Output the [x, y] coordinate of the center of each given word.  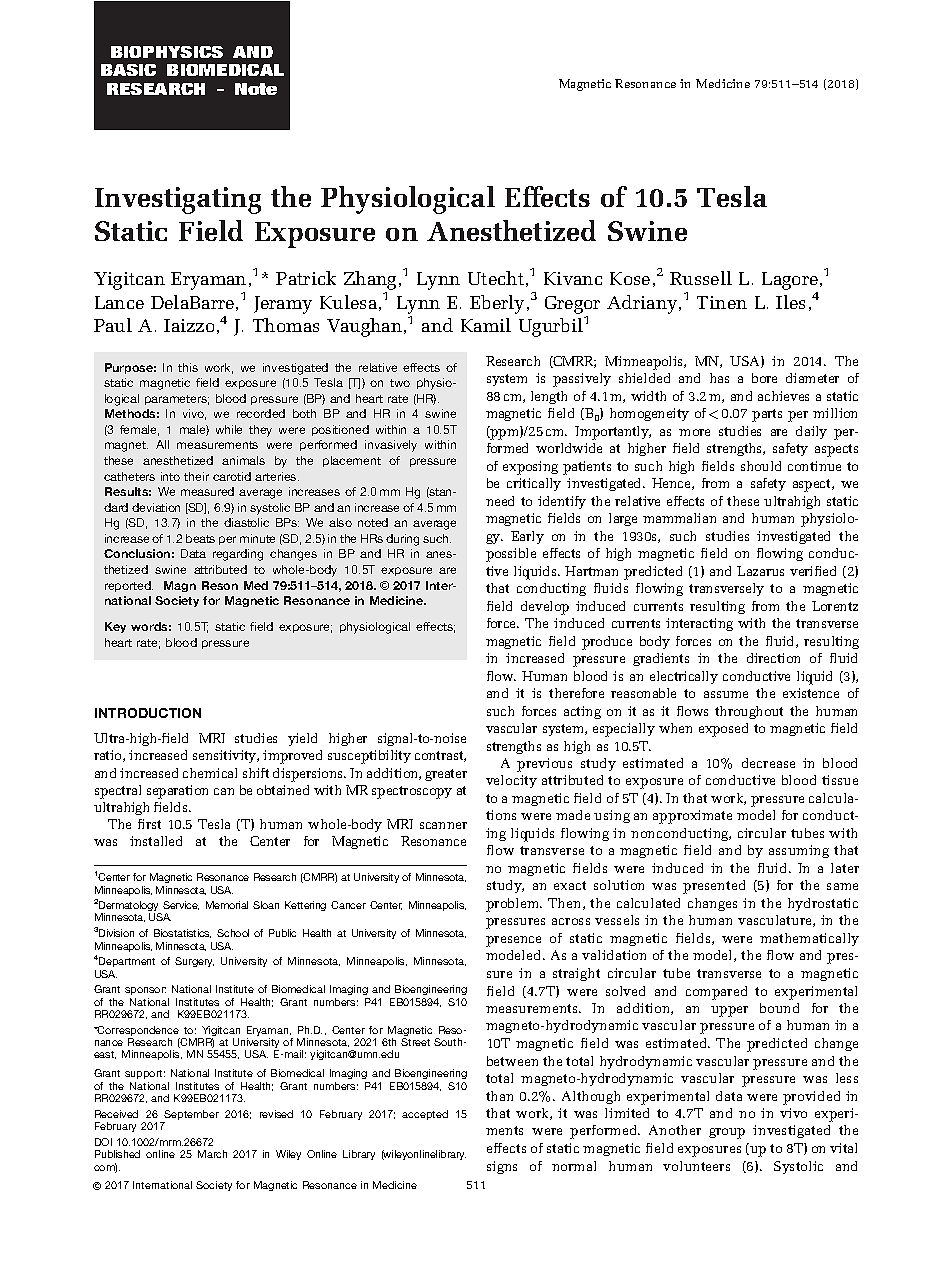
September [191, 1116]
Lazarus [760, 571]
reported [129, 586]
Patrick [306, 278]
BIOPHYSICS [167, 52]
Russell [701, 278]
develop [545, 608]
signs [502, 1167]
